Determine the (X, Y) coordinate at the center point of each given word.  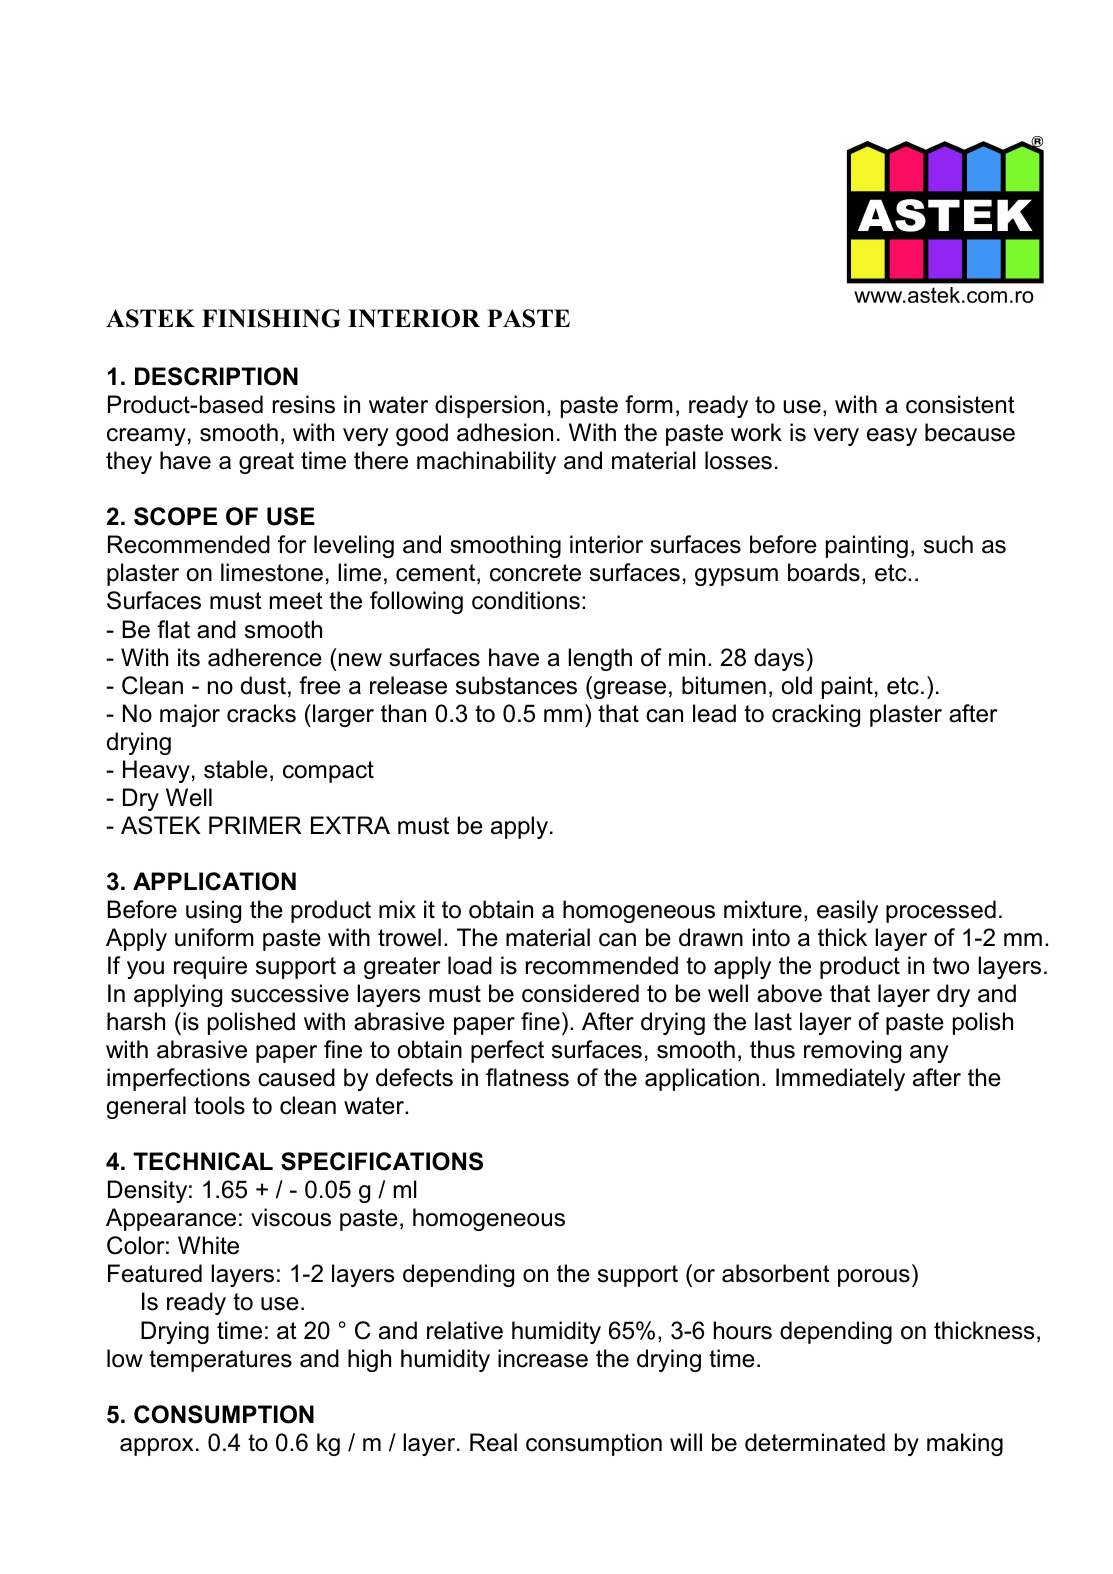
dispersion (489, 406)
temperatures (220, 1361)
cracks (261, 713)
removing (852, 1051)
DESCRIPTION (216, 376)
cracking (816, 715)
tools (219, 1105)
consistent (960, 404)
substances (516, 685)
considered (580, 993)
